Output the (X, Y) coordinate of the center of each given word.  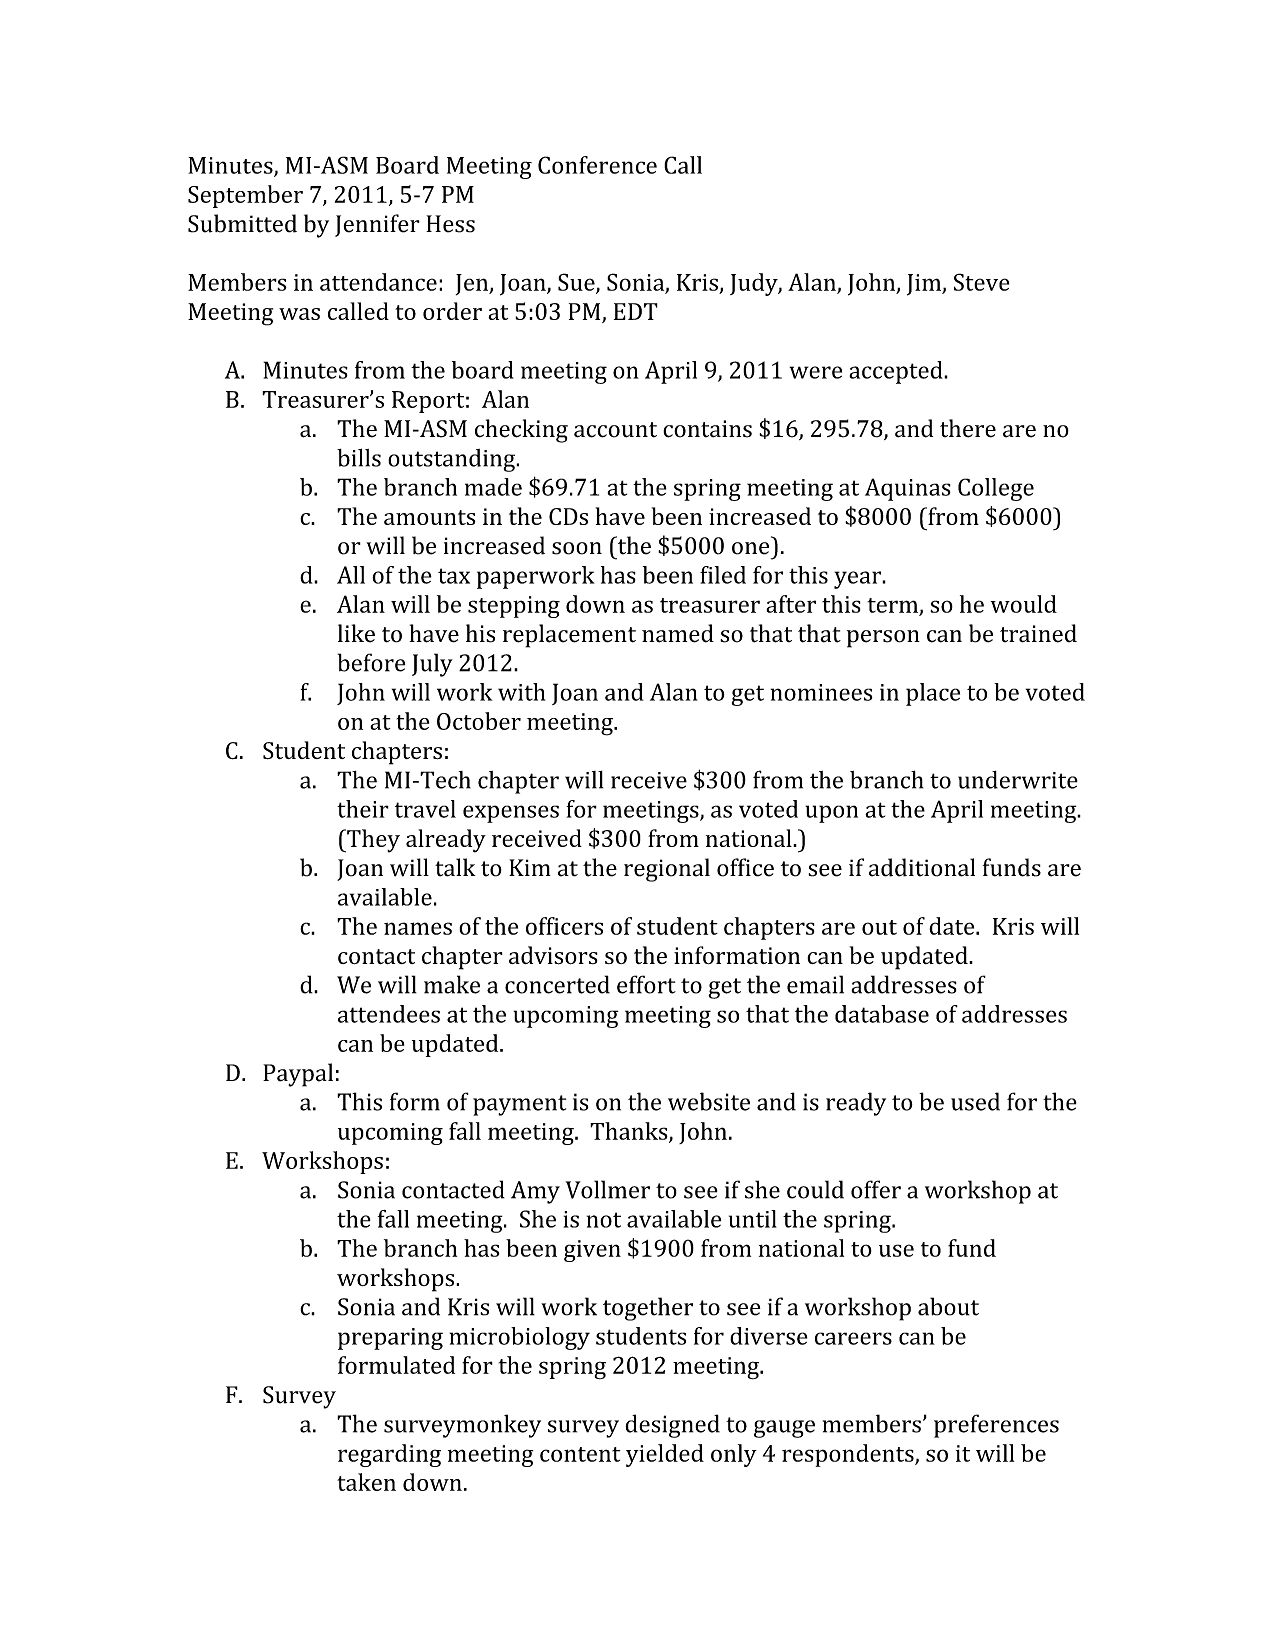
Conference (597, 165)
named (678, 633)
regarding (389, 1455)
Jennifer (377, 225)
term (892, 605)
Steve (982, 282)
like (356, 633)
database (882, 1014)
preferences (996, 1426)
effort (646, 984)
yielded (665, 1455)
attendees (389, 1014)
